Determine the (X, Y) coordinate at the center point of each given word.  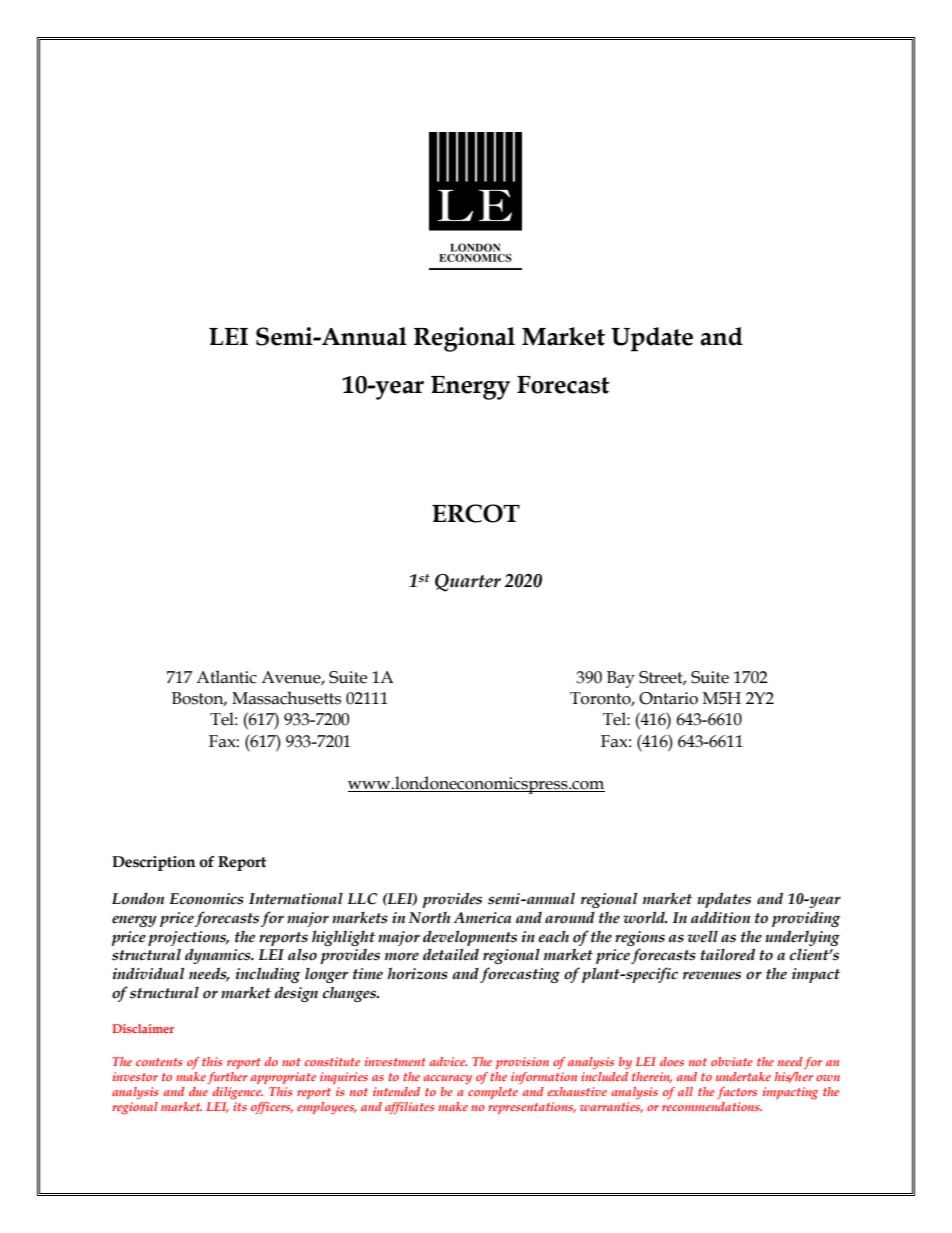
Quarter (468, 583)
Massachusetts (286, 698)
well (702, 937)
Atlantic (226, 677)
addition (720, 917)
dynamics (219, 956)
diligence (238, 1093)
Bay (621, 679)
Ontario (668, 698)
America (482, 918)
